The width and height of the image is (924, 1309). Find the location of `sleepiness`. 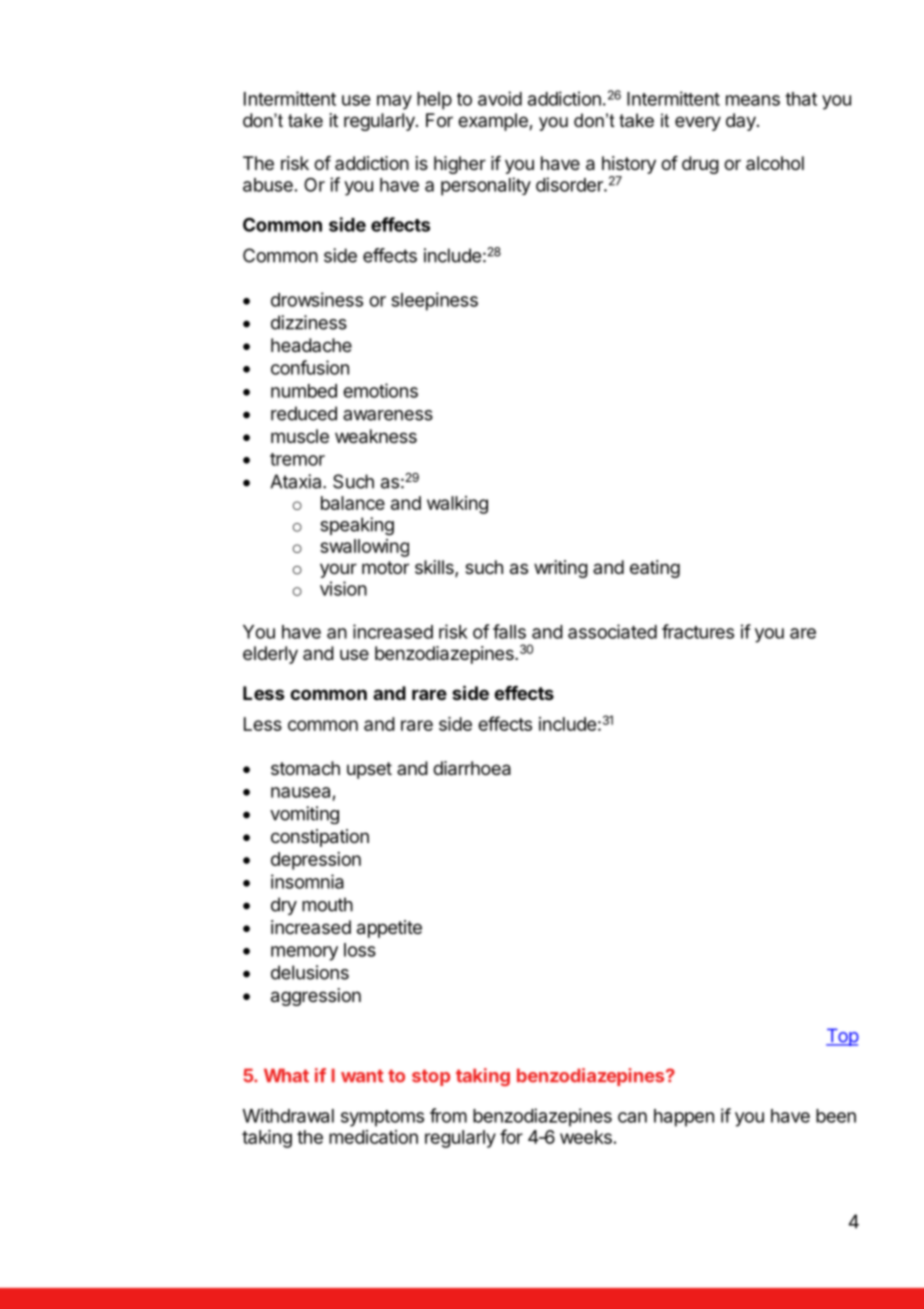

sleepiness is located at coordinates (434, 301).
